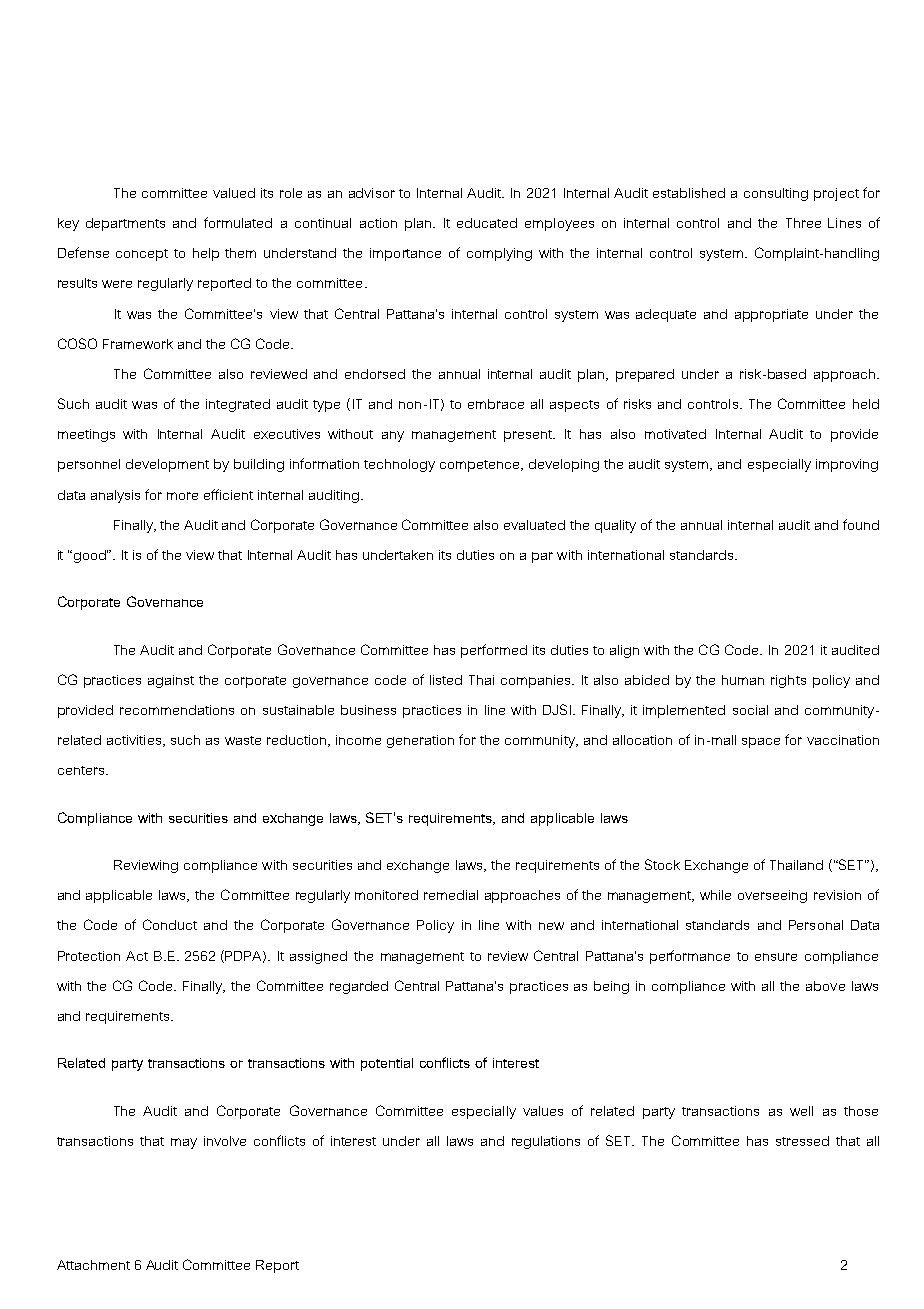 Image resolution: width=924 pixels, height=1309 pixels. What do you see at coordinates (788, 681) in the screenshot?
I see `rights` at bounding box center [788, 681].
